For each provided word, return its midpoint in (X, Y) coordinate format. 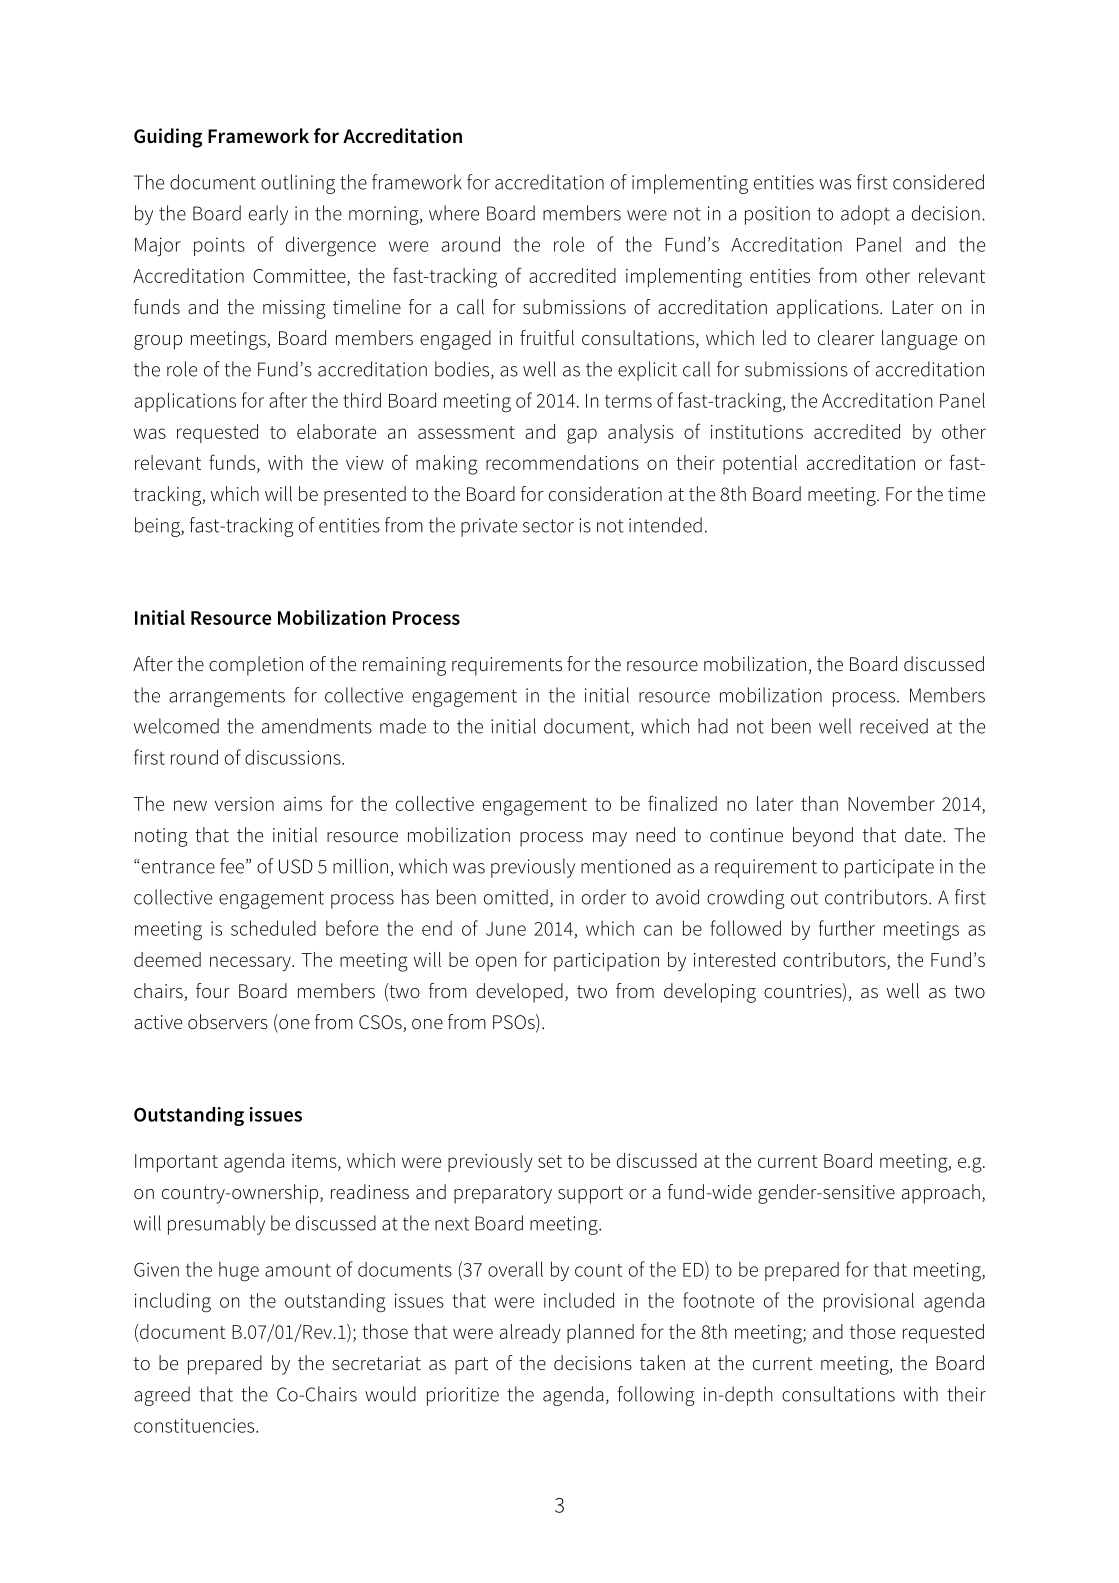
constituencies (195, 1425)
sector (548, 526)
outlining (298, 184)
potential (760, 464)
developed (519, 993)
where (454, 213)
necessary (251, 964)
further (847, 928)
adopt (865, 215)
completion (256, 666)
